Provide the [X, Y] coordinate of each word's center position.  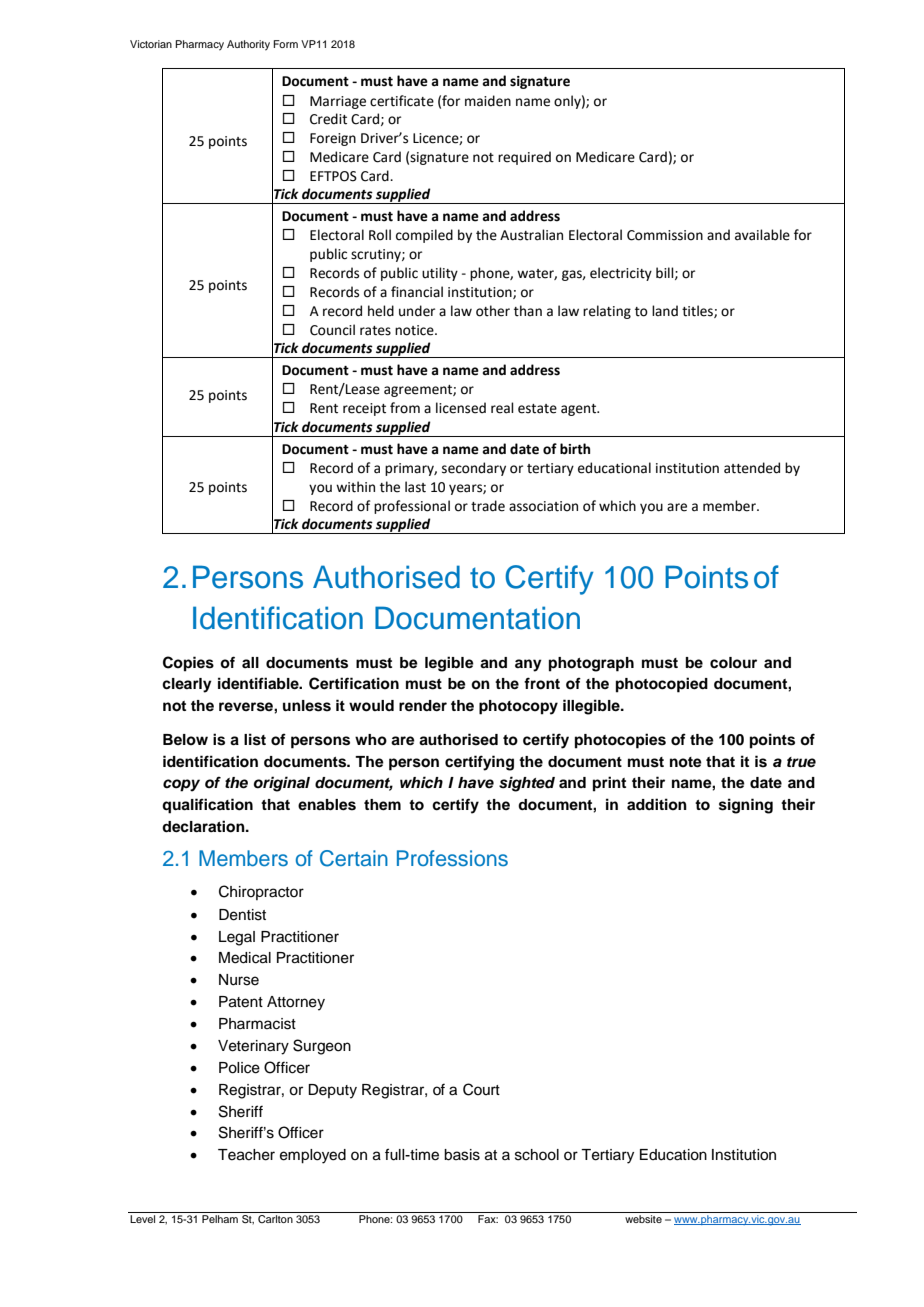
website [643, 1219]
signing [746, 806]
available [762, 235]
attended [752, 468]
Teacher [246, 1155]
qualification [207, 806]
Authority [248, 45]
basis [462, 1155]
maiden [488, 101]
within [355, 487]
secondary [474, 469]
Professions [452, 858]
